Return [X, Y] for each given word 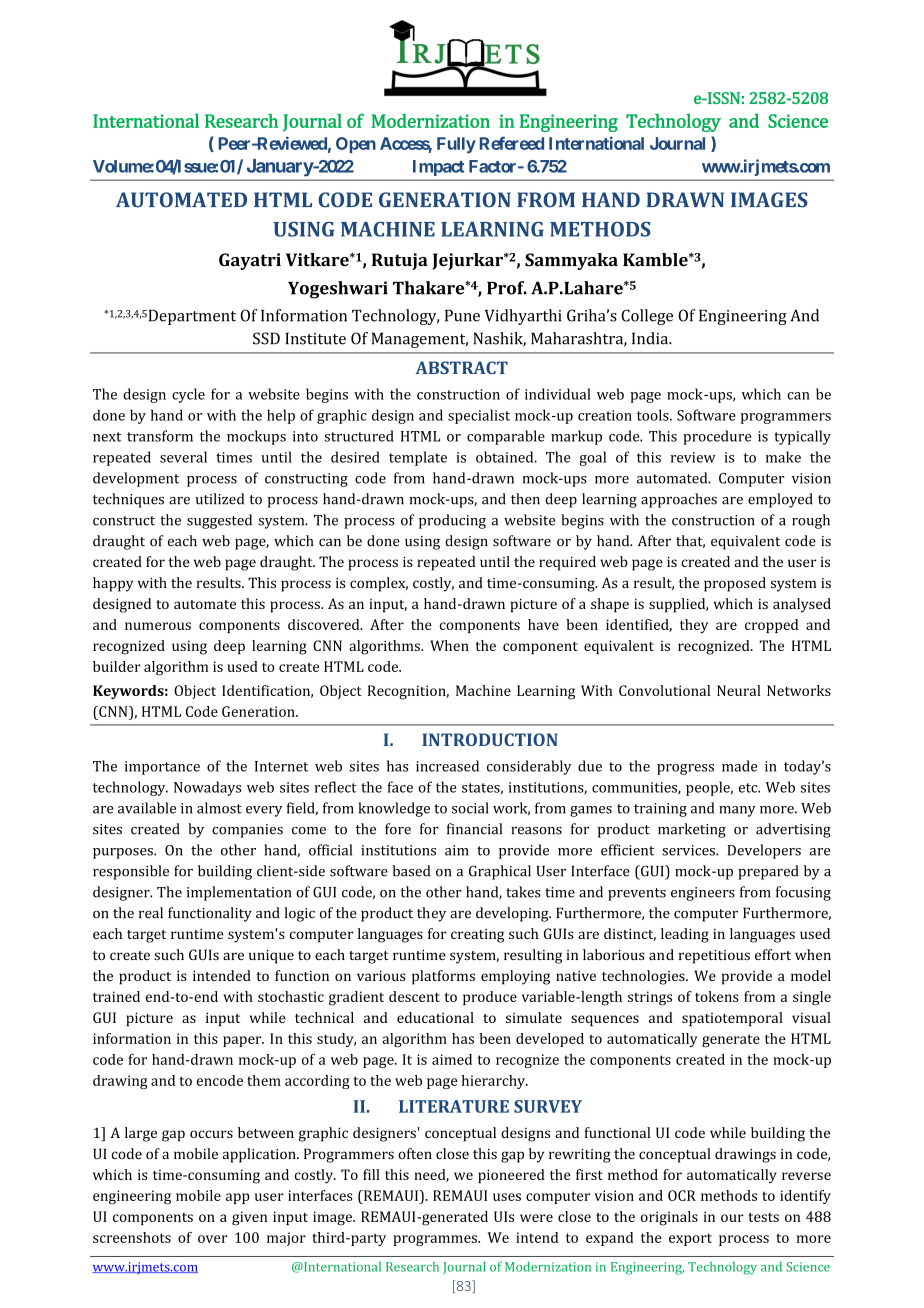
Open [356, 145]
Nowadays [207, 788]
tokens [717, 996]
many [737, 811]
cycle [188, 395]
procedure [717, 437]
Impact [438, 168]
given [249, 1218]
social [470, 808]
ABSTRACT [462, 367]
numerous [158, 626]
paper [243, 1041]
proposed [735, 584]
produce [490, 998]
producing [452, 521]
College [647, 317]
